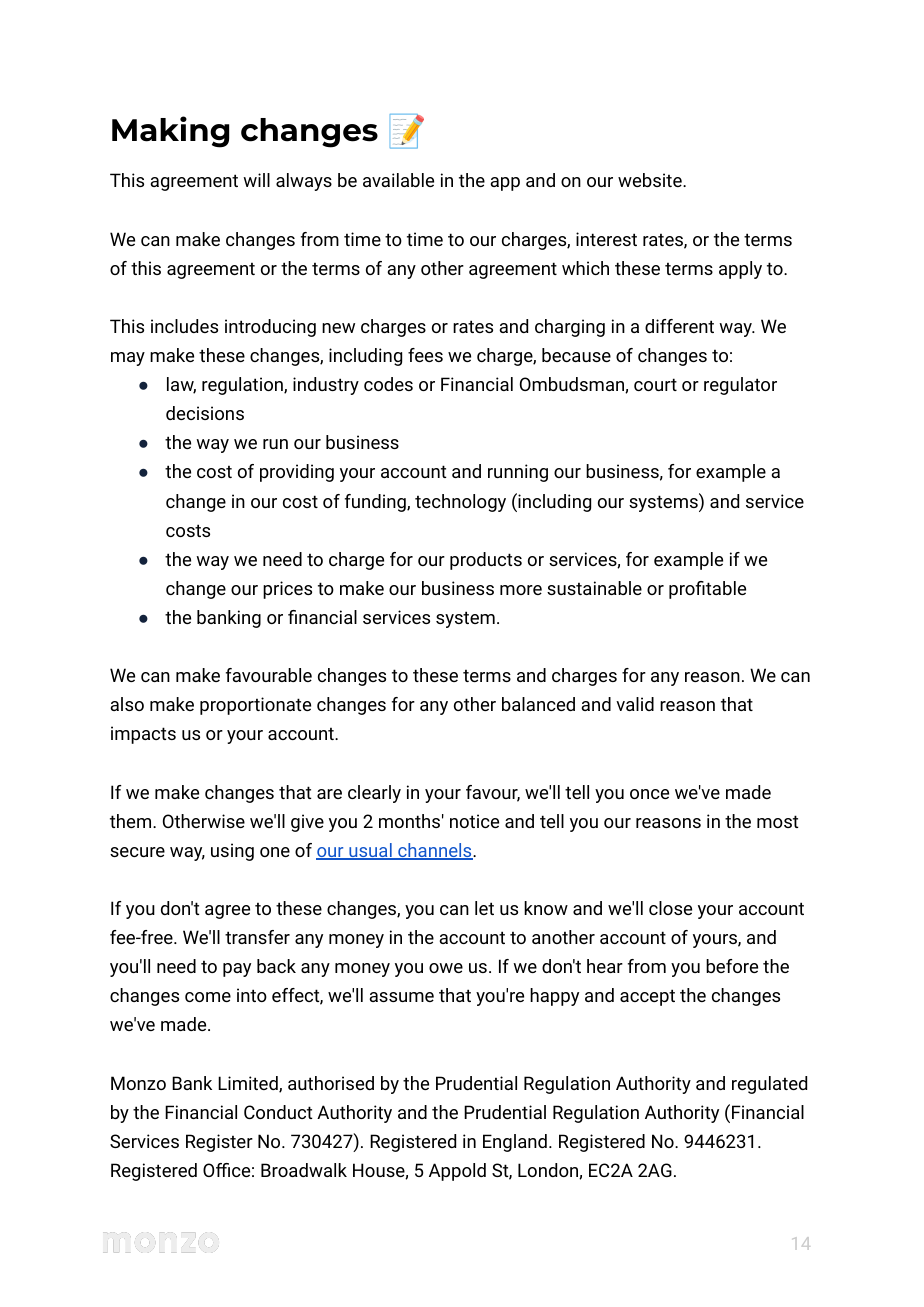 This document has width=924, height=1307. What do you see at coordinates (740, 386) in the document?
I see `regulator` at bounding box center [740, 386].
